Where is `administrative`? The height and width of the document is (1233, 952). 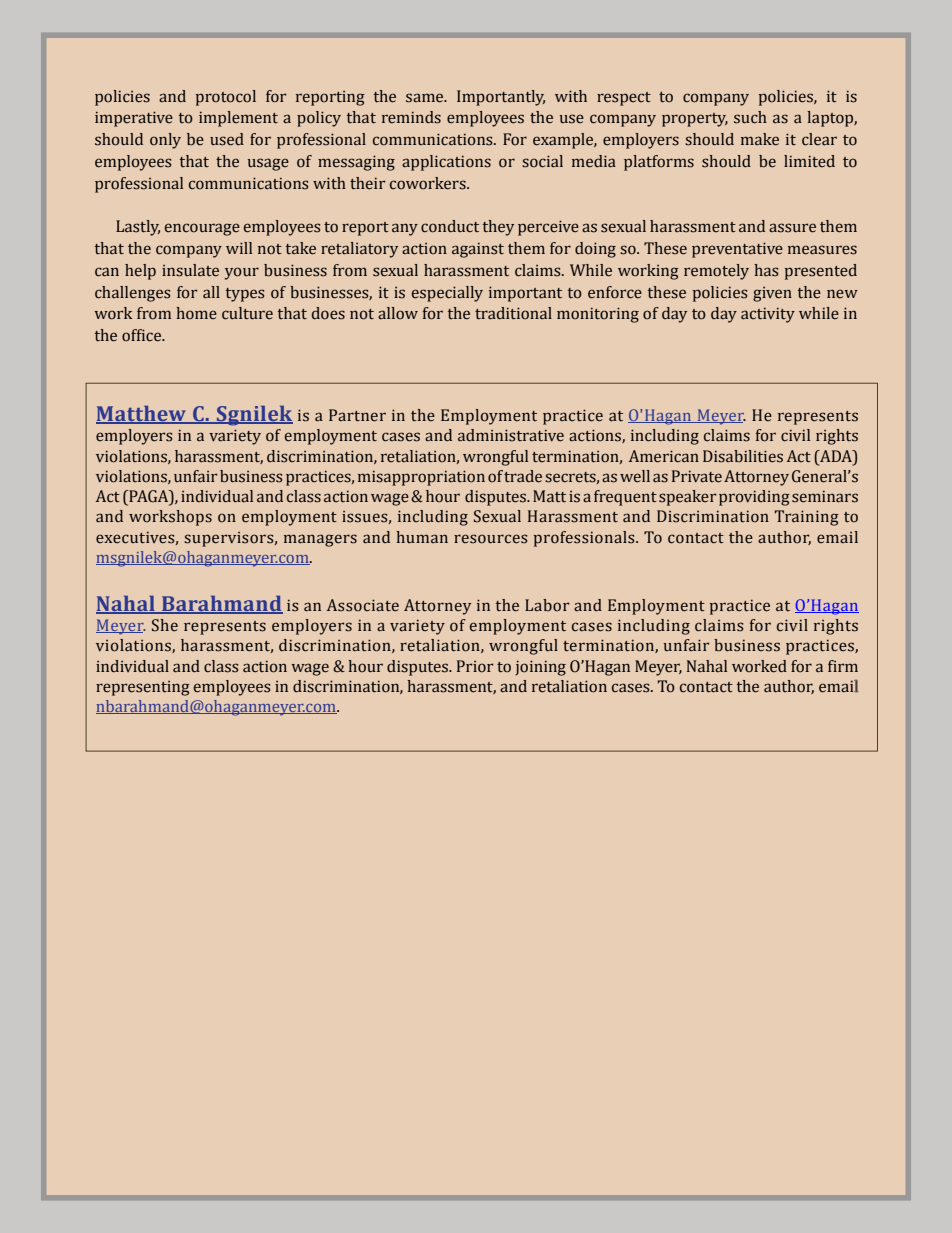
administrative is located at coordinates (511, 435).
